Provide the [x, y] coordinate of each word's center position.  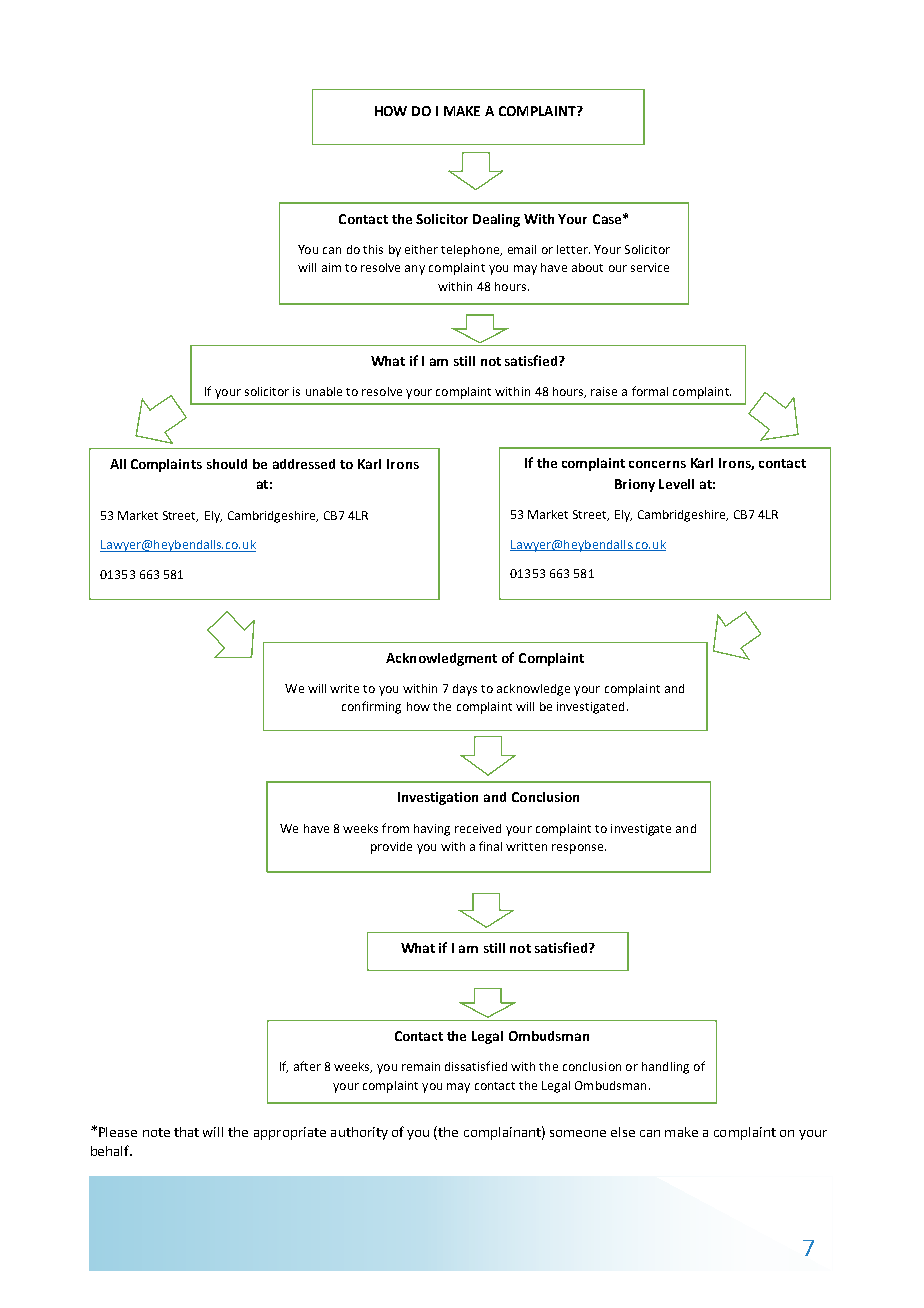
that [186, 1132]
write [344, 688]
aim [331, 267]
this [373, 249]
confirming [371, 707]
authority [359, 1133]
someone [578, 1133]
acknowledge [533, 690]
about [587, 267]
